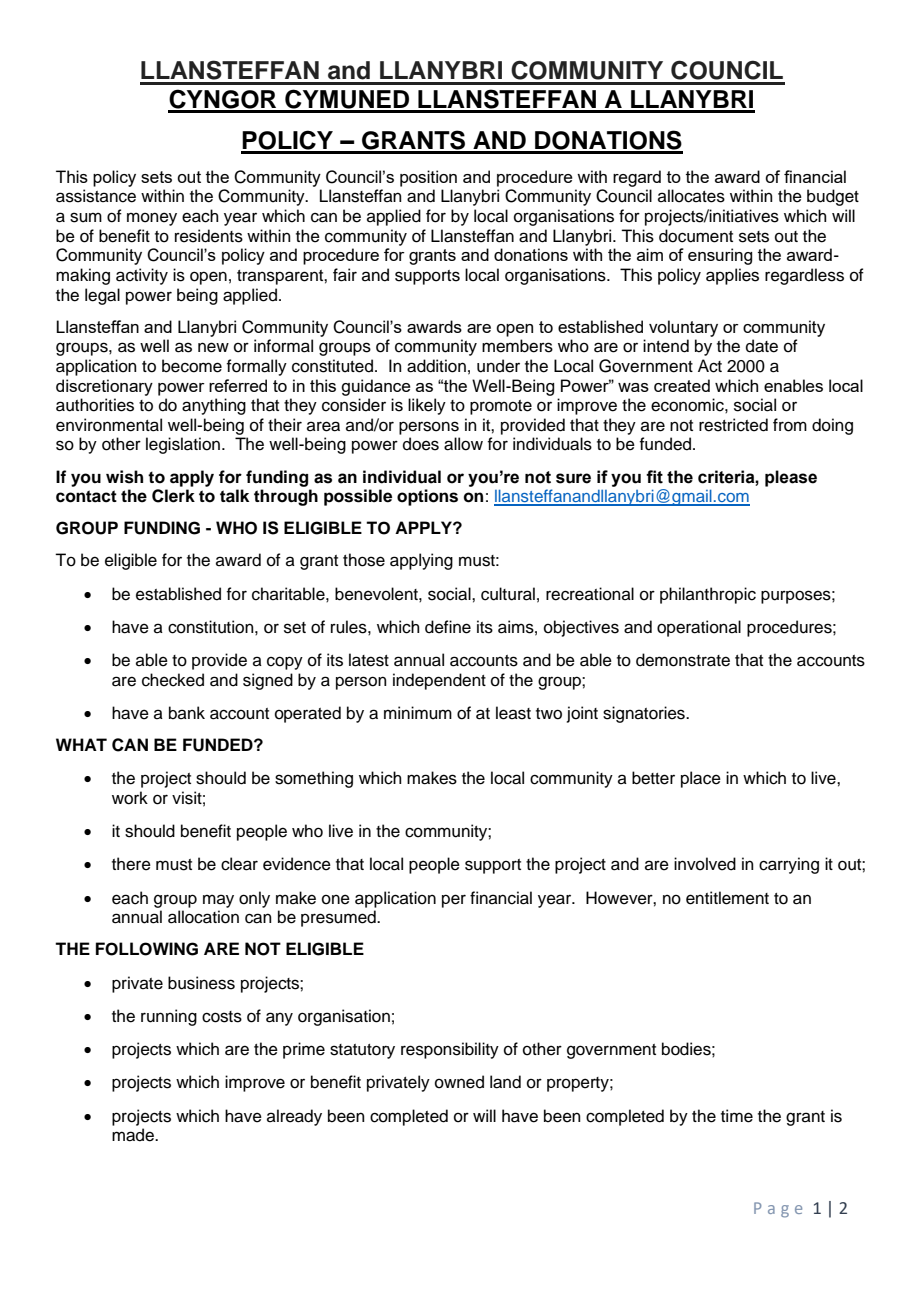 Image resolution: width=924 pixels, height=1308 pixels. Describe the element at coordinates (459, 1082) in the document. I see `owned` at that location.
